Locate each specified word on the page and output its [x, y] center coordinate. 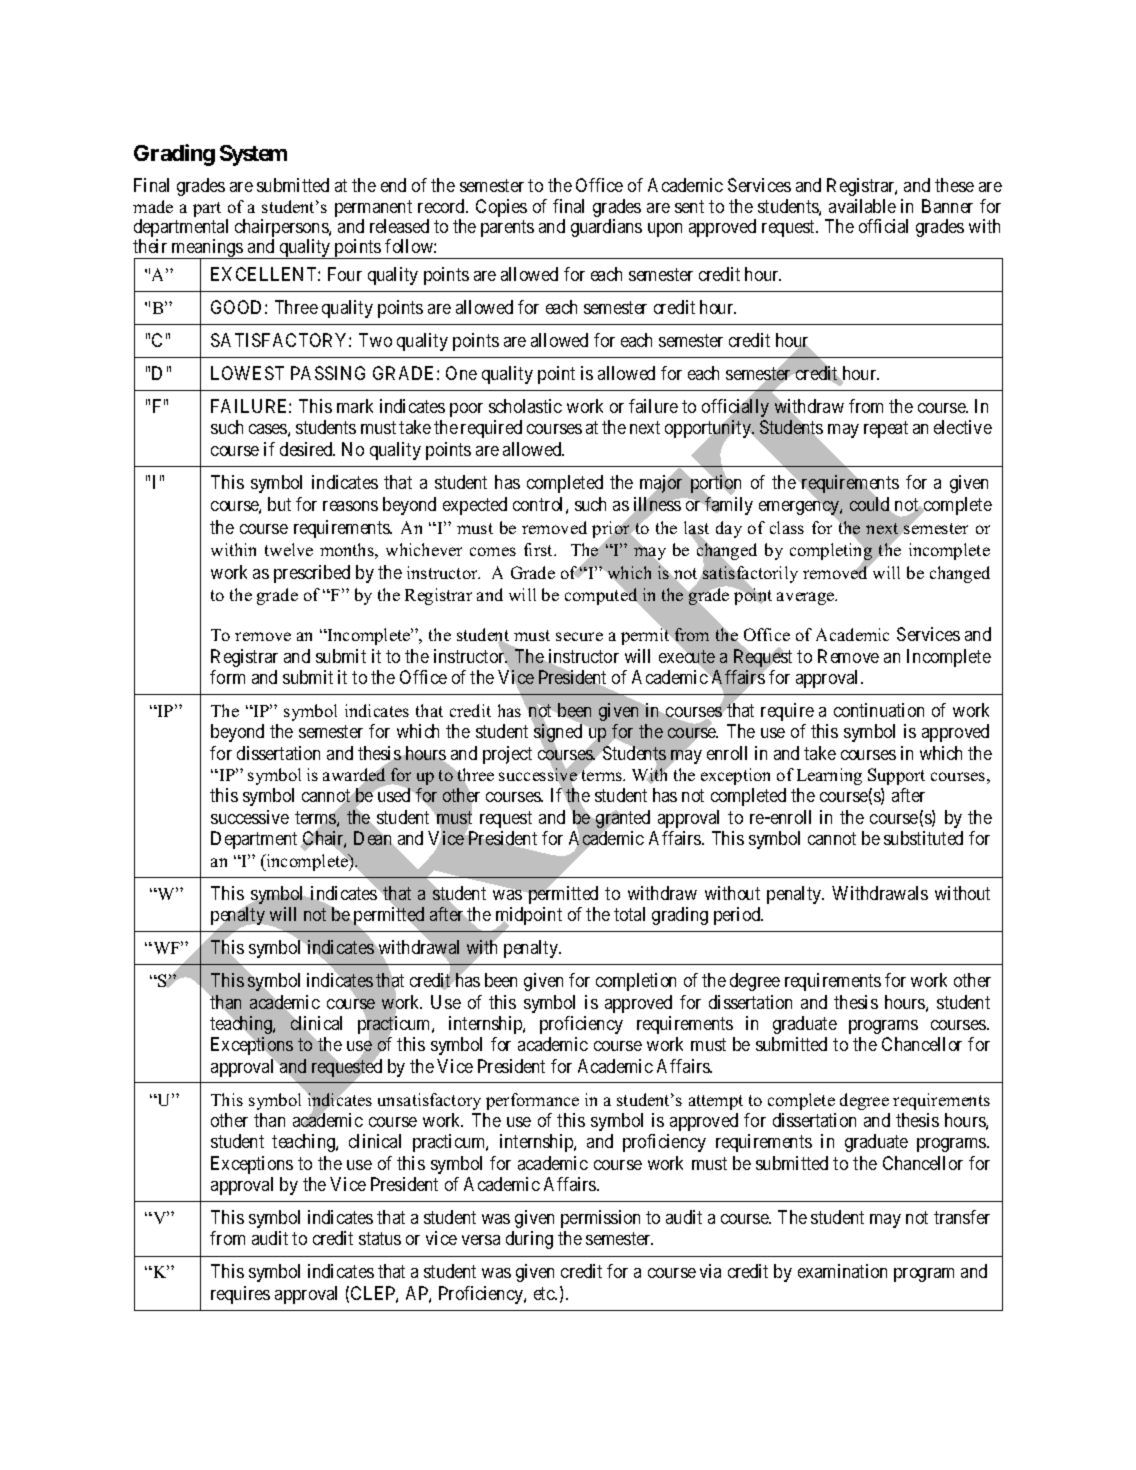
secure [579, 636]
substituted [923, 838]
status [380, 1239]
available [862, 206]
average [807, 598]
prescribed [312, 574]
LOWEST [247, 373]
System [253, 155]
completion [636, 982]
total [629, 914]
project [507, 755]
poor [466, 410]
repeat [886, 430]
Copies [501, 208]
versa [481, 1240]
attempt [716, 1102]
